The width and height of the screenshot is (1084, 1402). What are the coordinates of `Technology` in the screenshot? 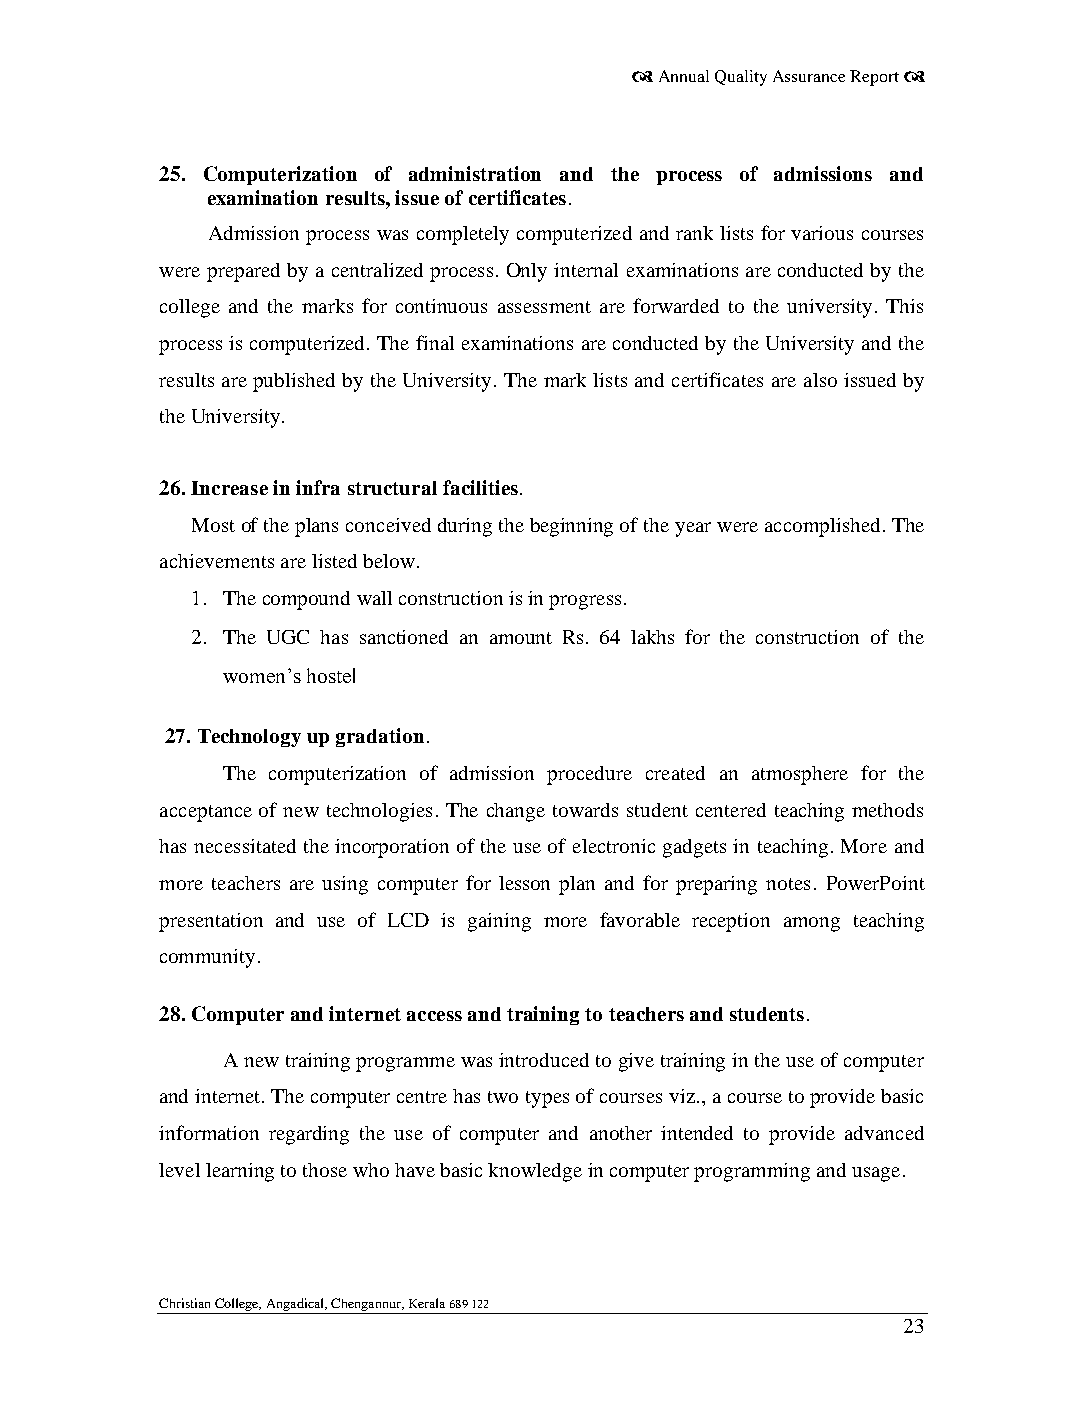 It's located at (249, 738).
